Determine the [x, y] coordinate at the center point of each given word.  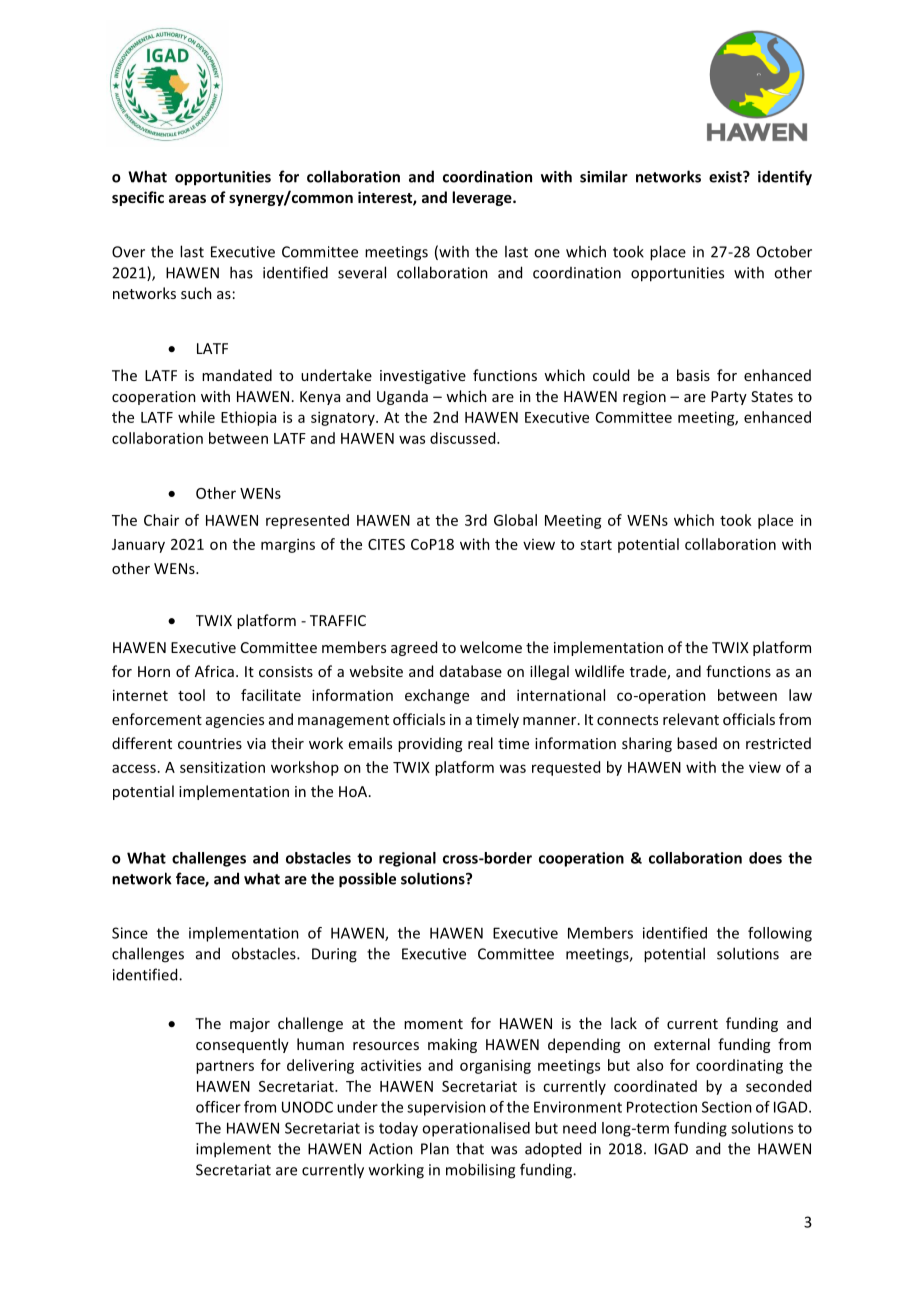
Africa [214, 671]
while [196, 417]
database [471, 671]
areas [187, 199]
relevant [691, 719]
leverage [483, 198]
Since [130, 933]
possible [367, 880]
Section [727, 1107]
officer [218, 1107]
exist [726, 177]
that [470, 1148]
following [780, 934]
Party [729, 398]
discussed [464, 438]
